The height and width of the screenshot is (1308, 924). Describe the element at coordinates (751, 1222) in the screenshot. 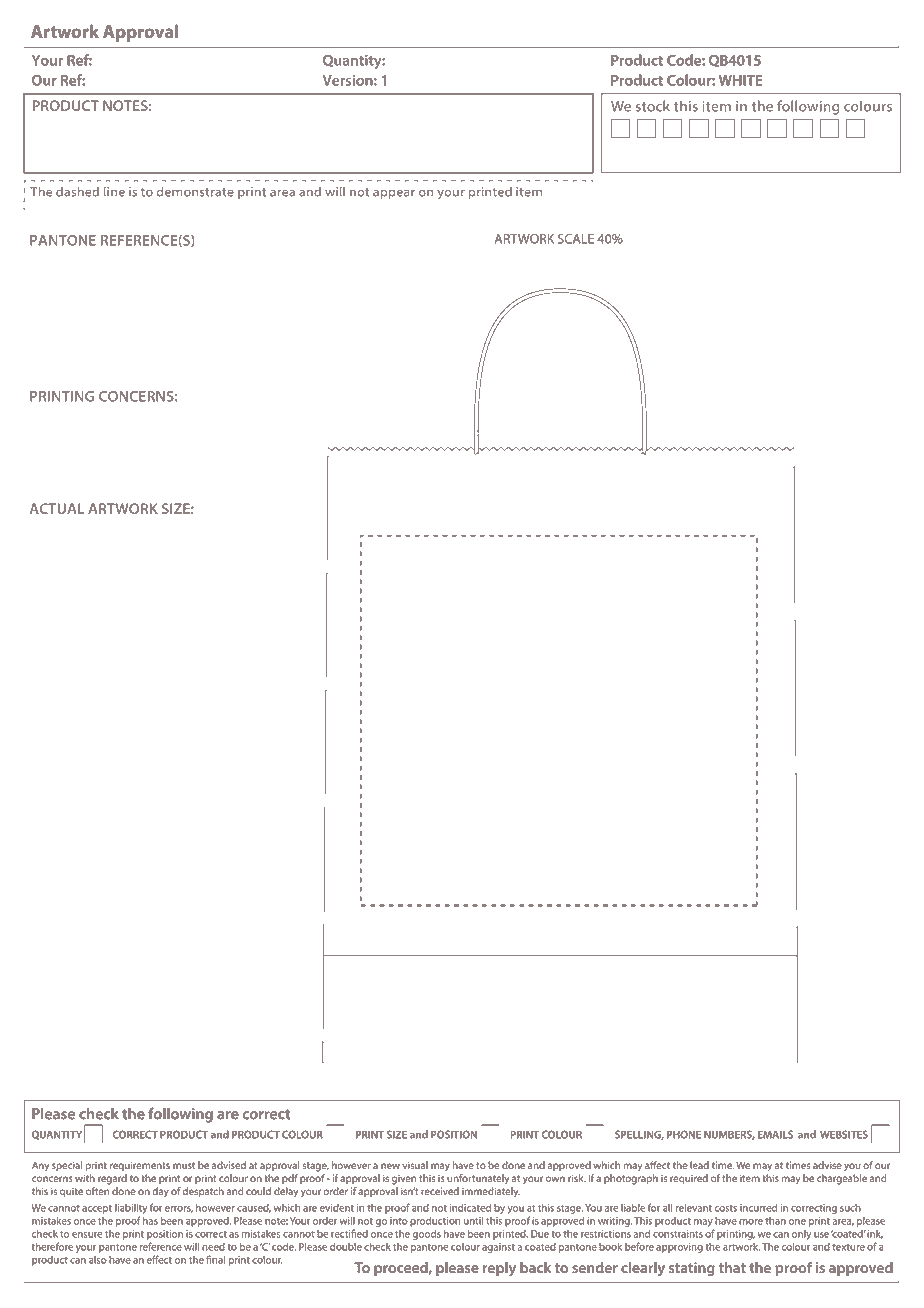

I see `more` at that location.
